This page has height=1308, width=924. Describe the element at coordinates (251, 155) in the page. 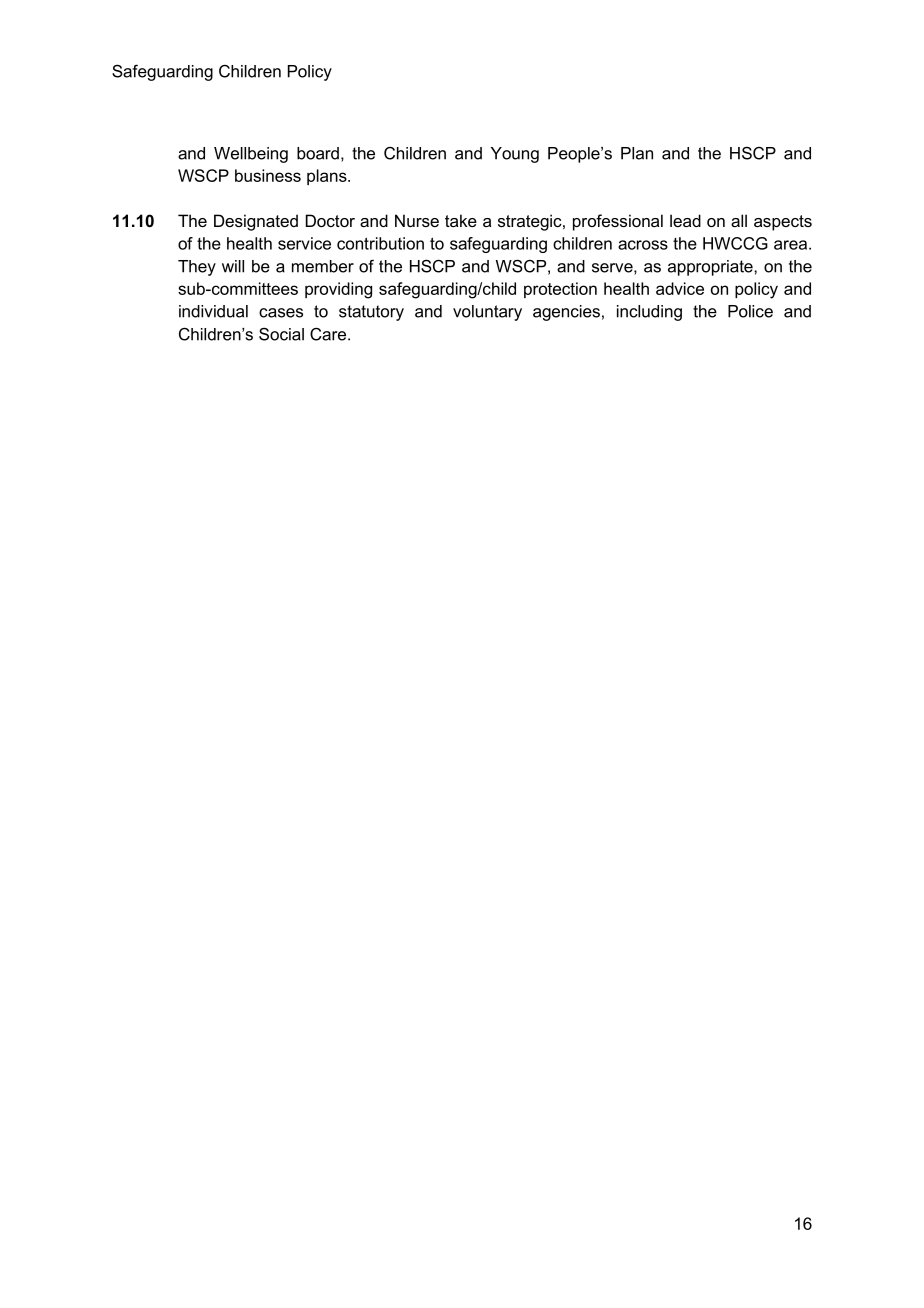

I see `Wellbeing` at that location.
